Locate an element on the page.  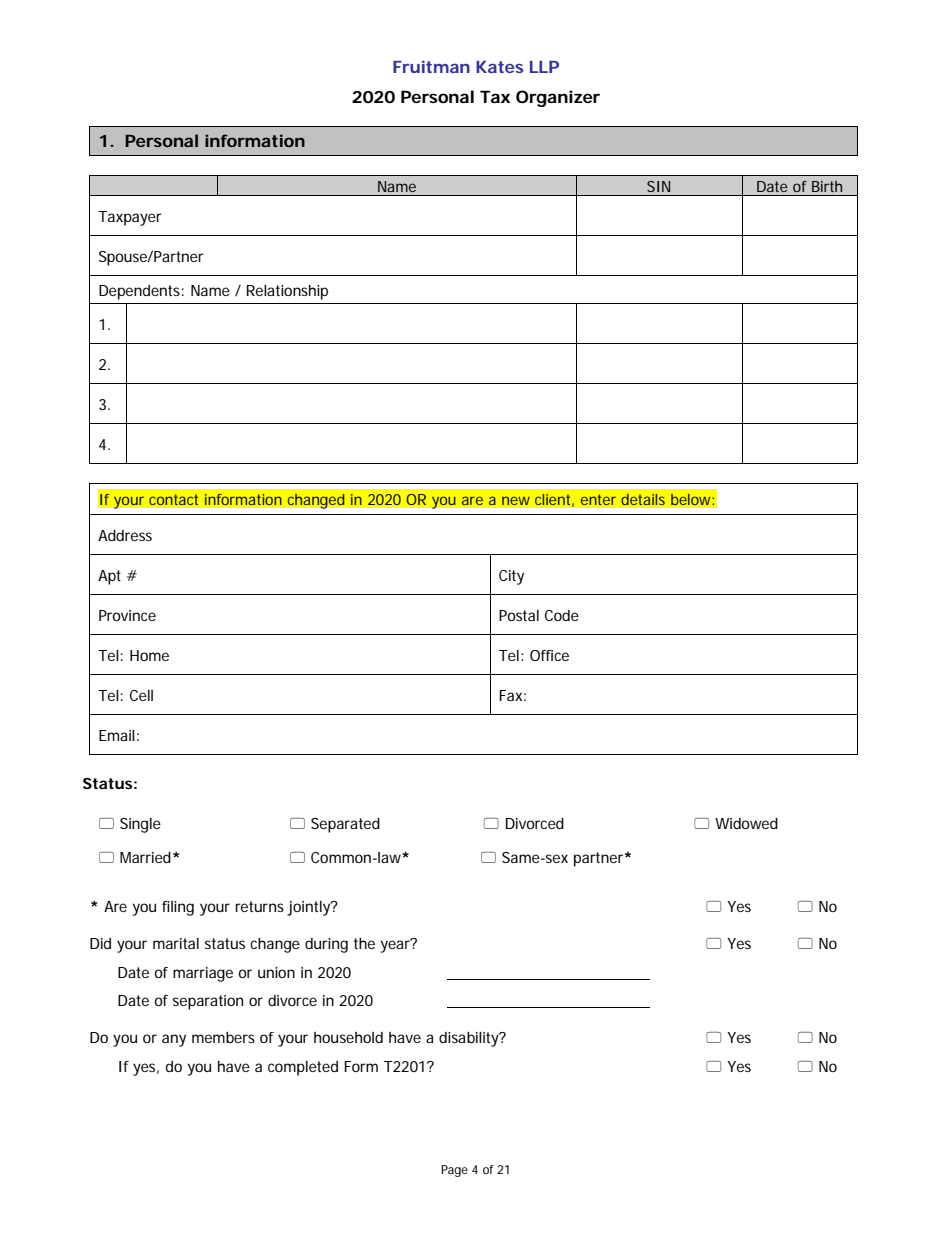
the is located at coordinates (364, 943).
